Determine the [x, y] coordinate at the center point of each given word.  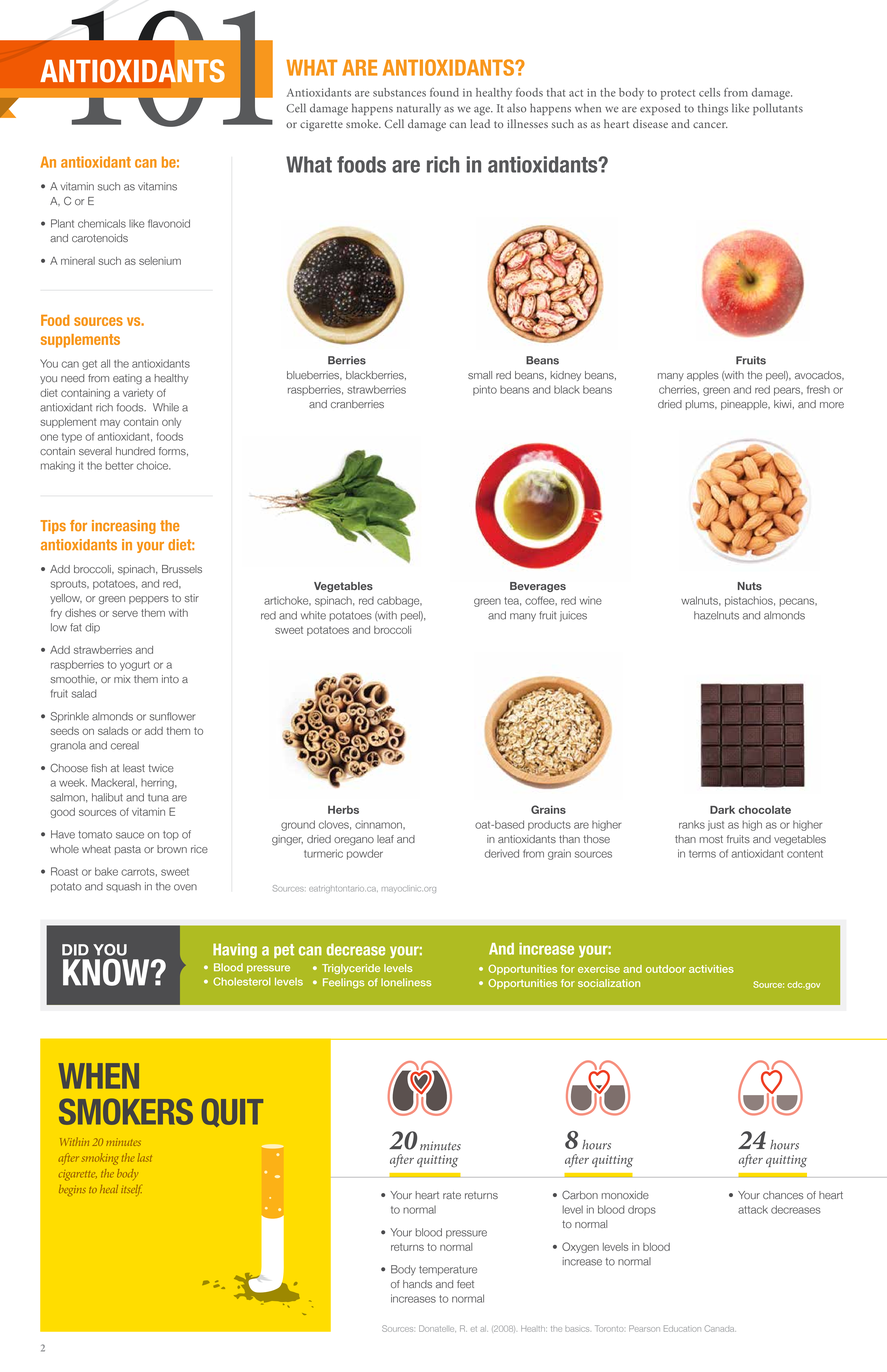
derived [502, 853]
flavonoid [169, 223]
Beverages [538, 587]
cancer [710, 125]
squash [123, 887]
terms [702, 854]
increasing [124, 527]
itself [131, 1189]
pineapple [745, 405]
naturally [419, 109]
